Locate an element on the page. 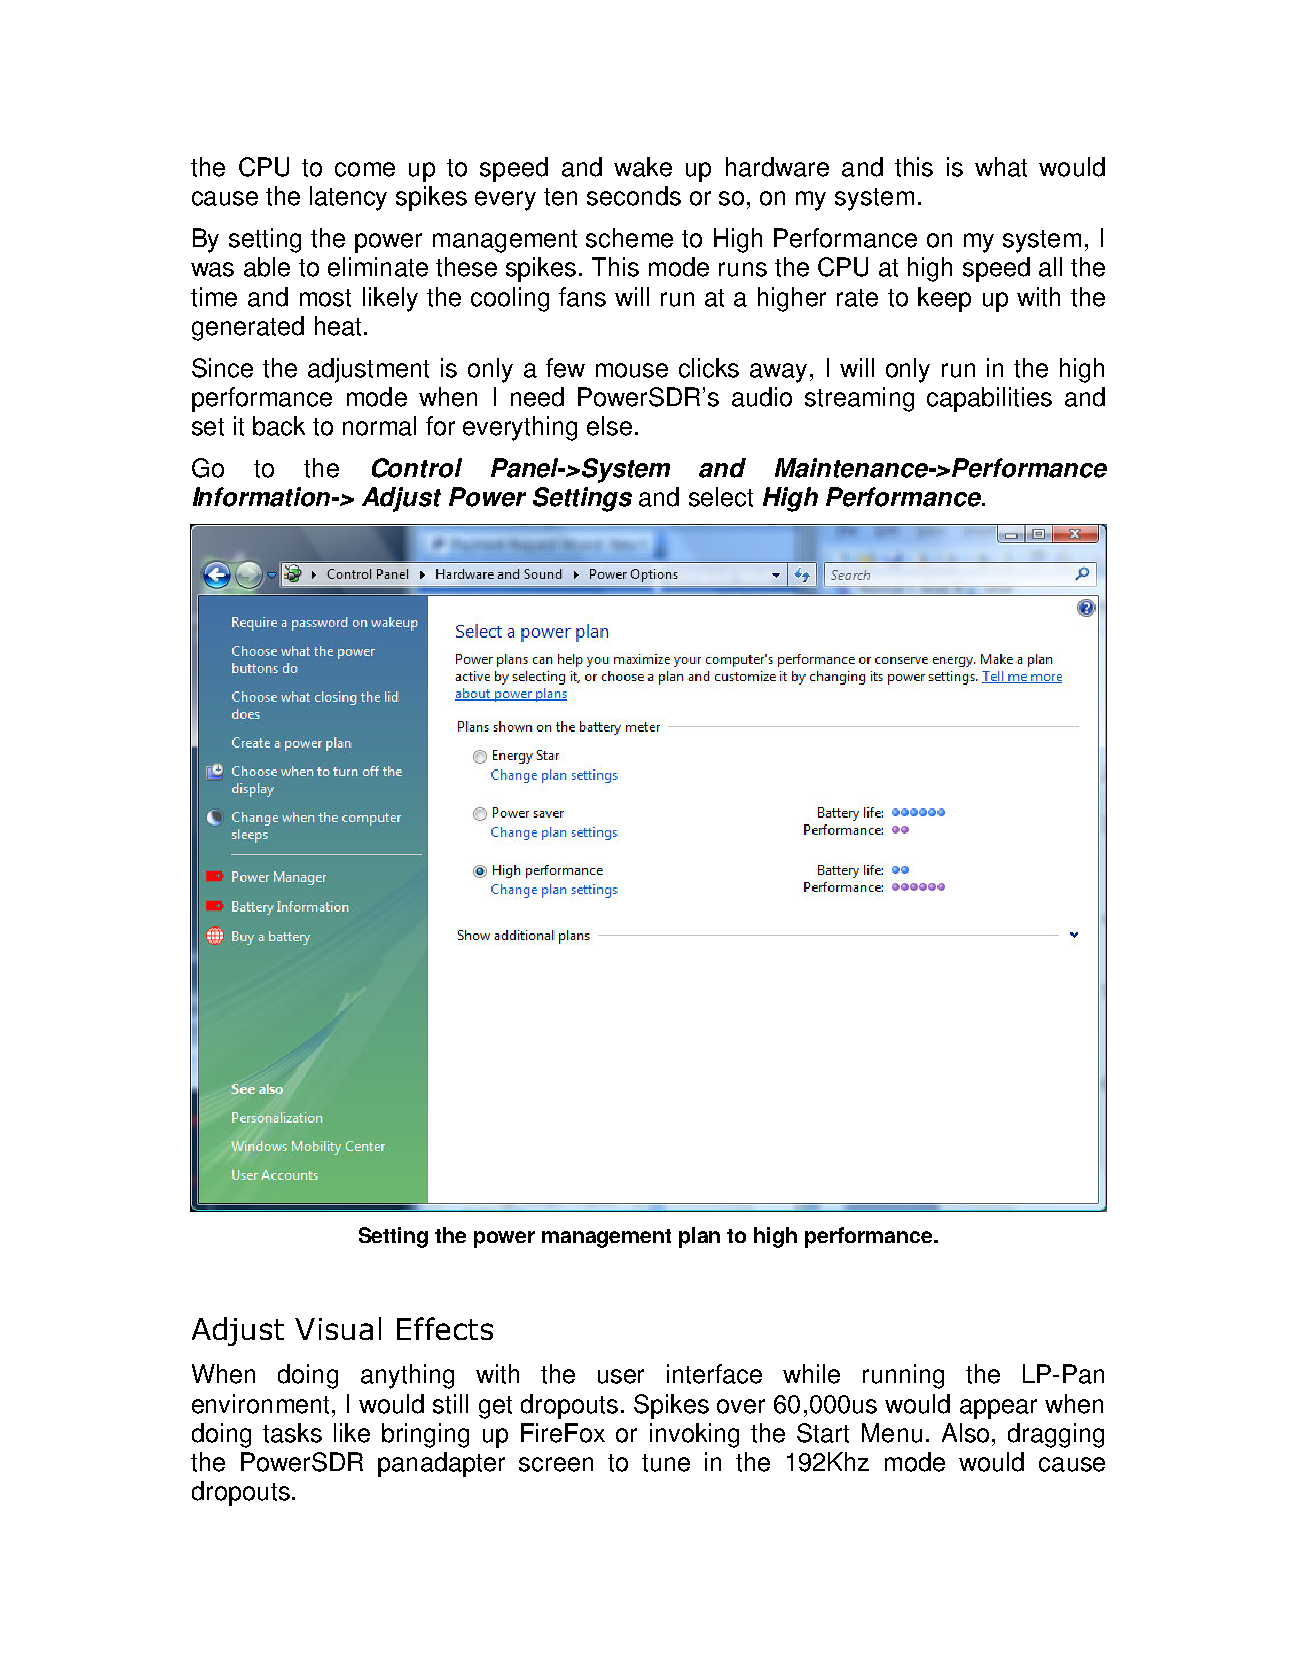 This page has width=1297, height=1678. tasks is located at coordinates (292, 1433).
